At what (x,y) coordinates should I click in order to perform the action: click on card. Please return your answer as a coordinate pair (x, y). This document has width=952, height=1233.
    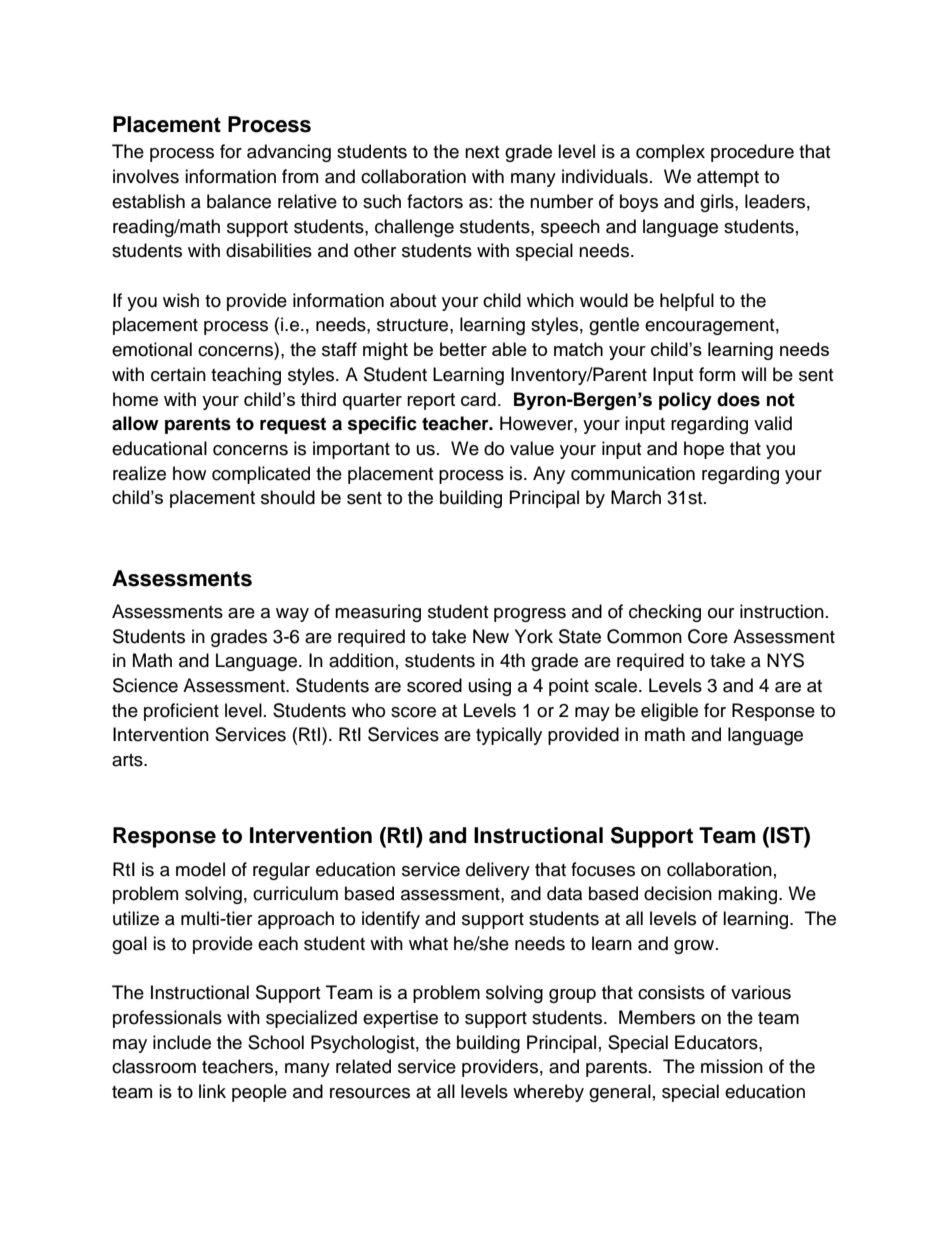
    Looking at the image, I should click on (478, 399).
